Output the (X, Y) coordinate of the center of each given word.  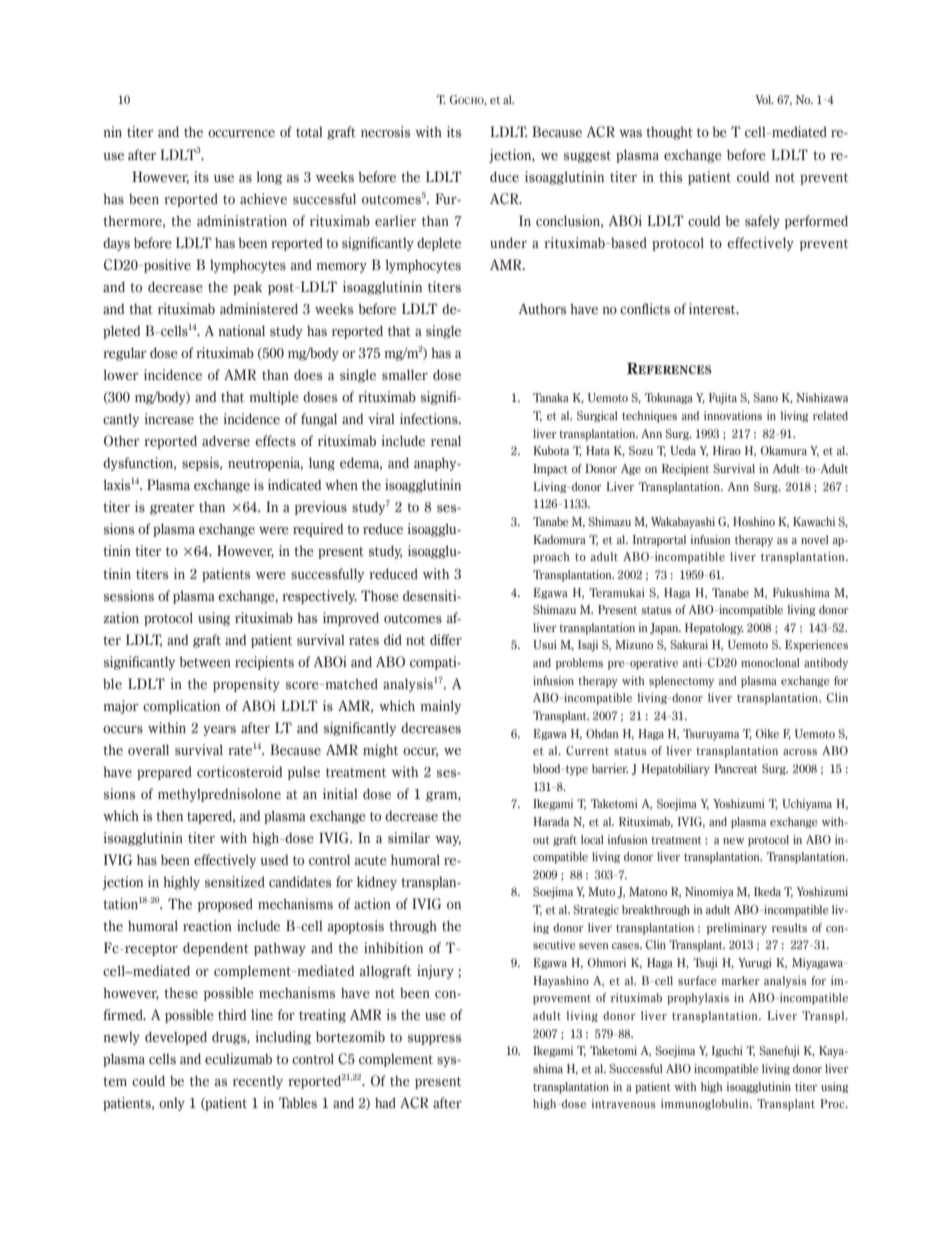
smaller (405, 375)
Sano (765, 397)
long (269, 178)
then (169, 815)
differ (446, 639)
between (205, 661)
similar (409, 837)
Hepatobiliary (675, 770)
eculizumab (238, 1058)
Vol (764, 99)
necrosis (385, 132)
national (241, 330)
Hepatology (714, 629)
